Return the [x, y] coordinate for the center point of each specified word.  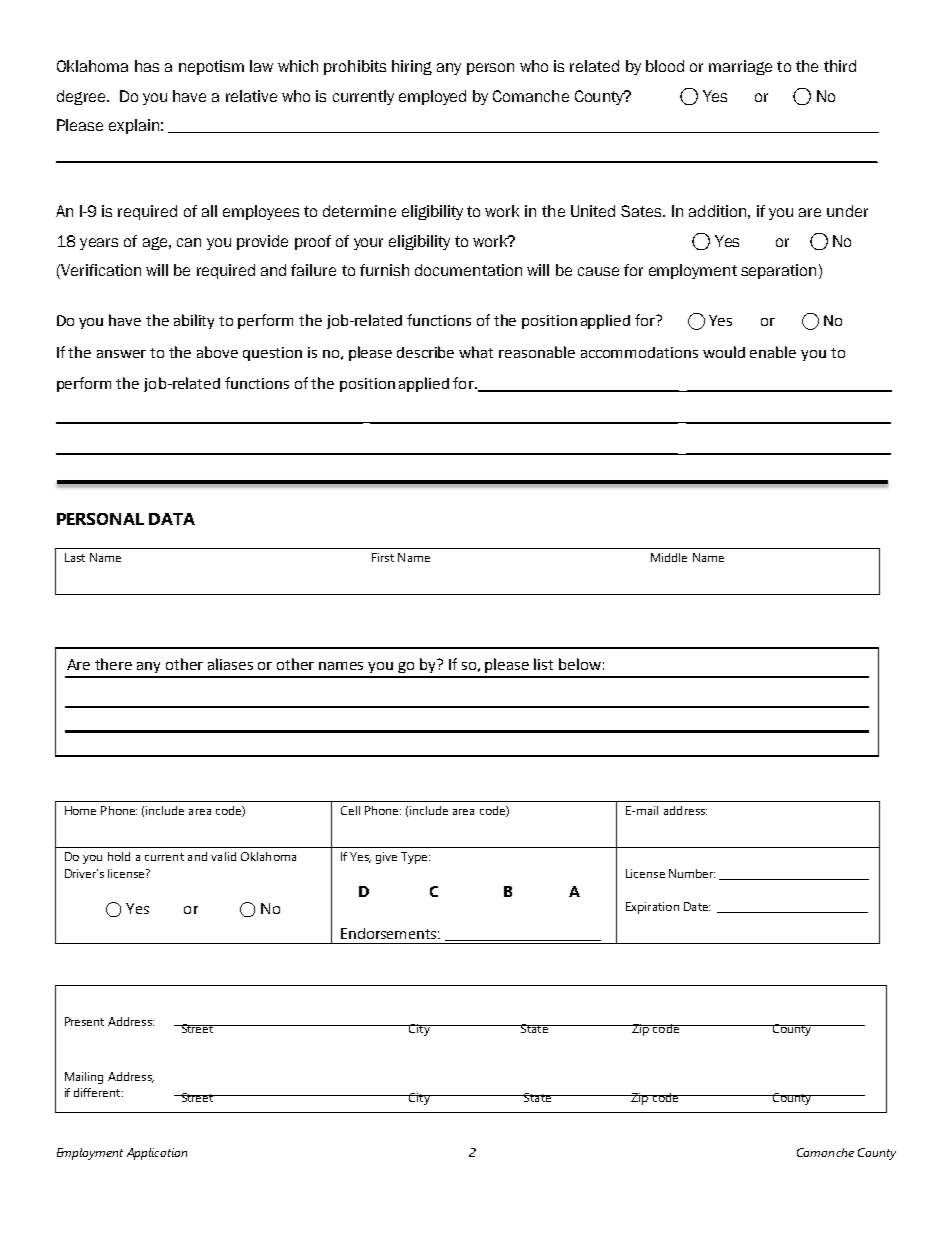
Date [697, 906]
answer [121, 354]
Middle [669, 557]
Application [157, 1154]
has [147, 66]
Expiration [652, 908]
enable [773, 352]
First [383, 557]
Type [415, 858]
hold [119, 856]
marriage [740, 67]
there [113, 664]
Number [692, 873]
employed [432, 97]
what [476, 352]
